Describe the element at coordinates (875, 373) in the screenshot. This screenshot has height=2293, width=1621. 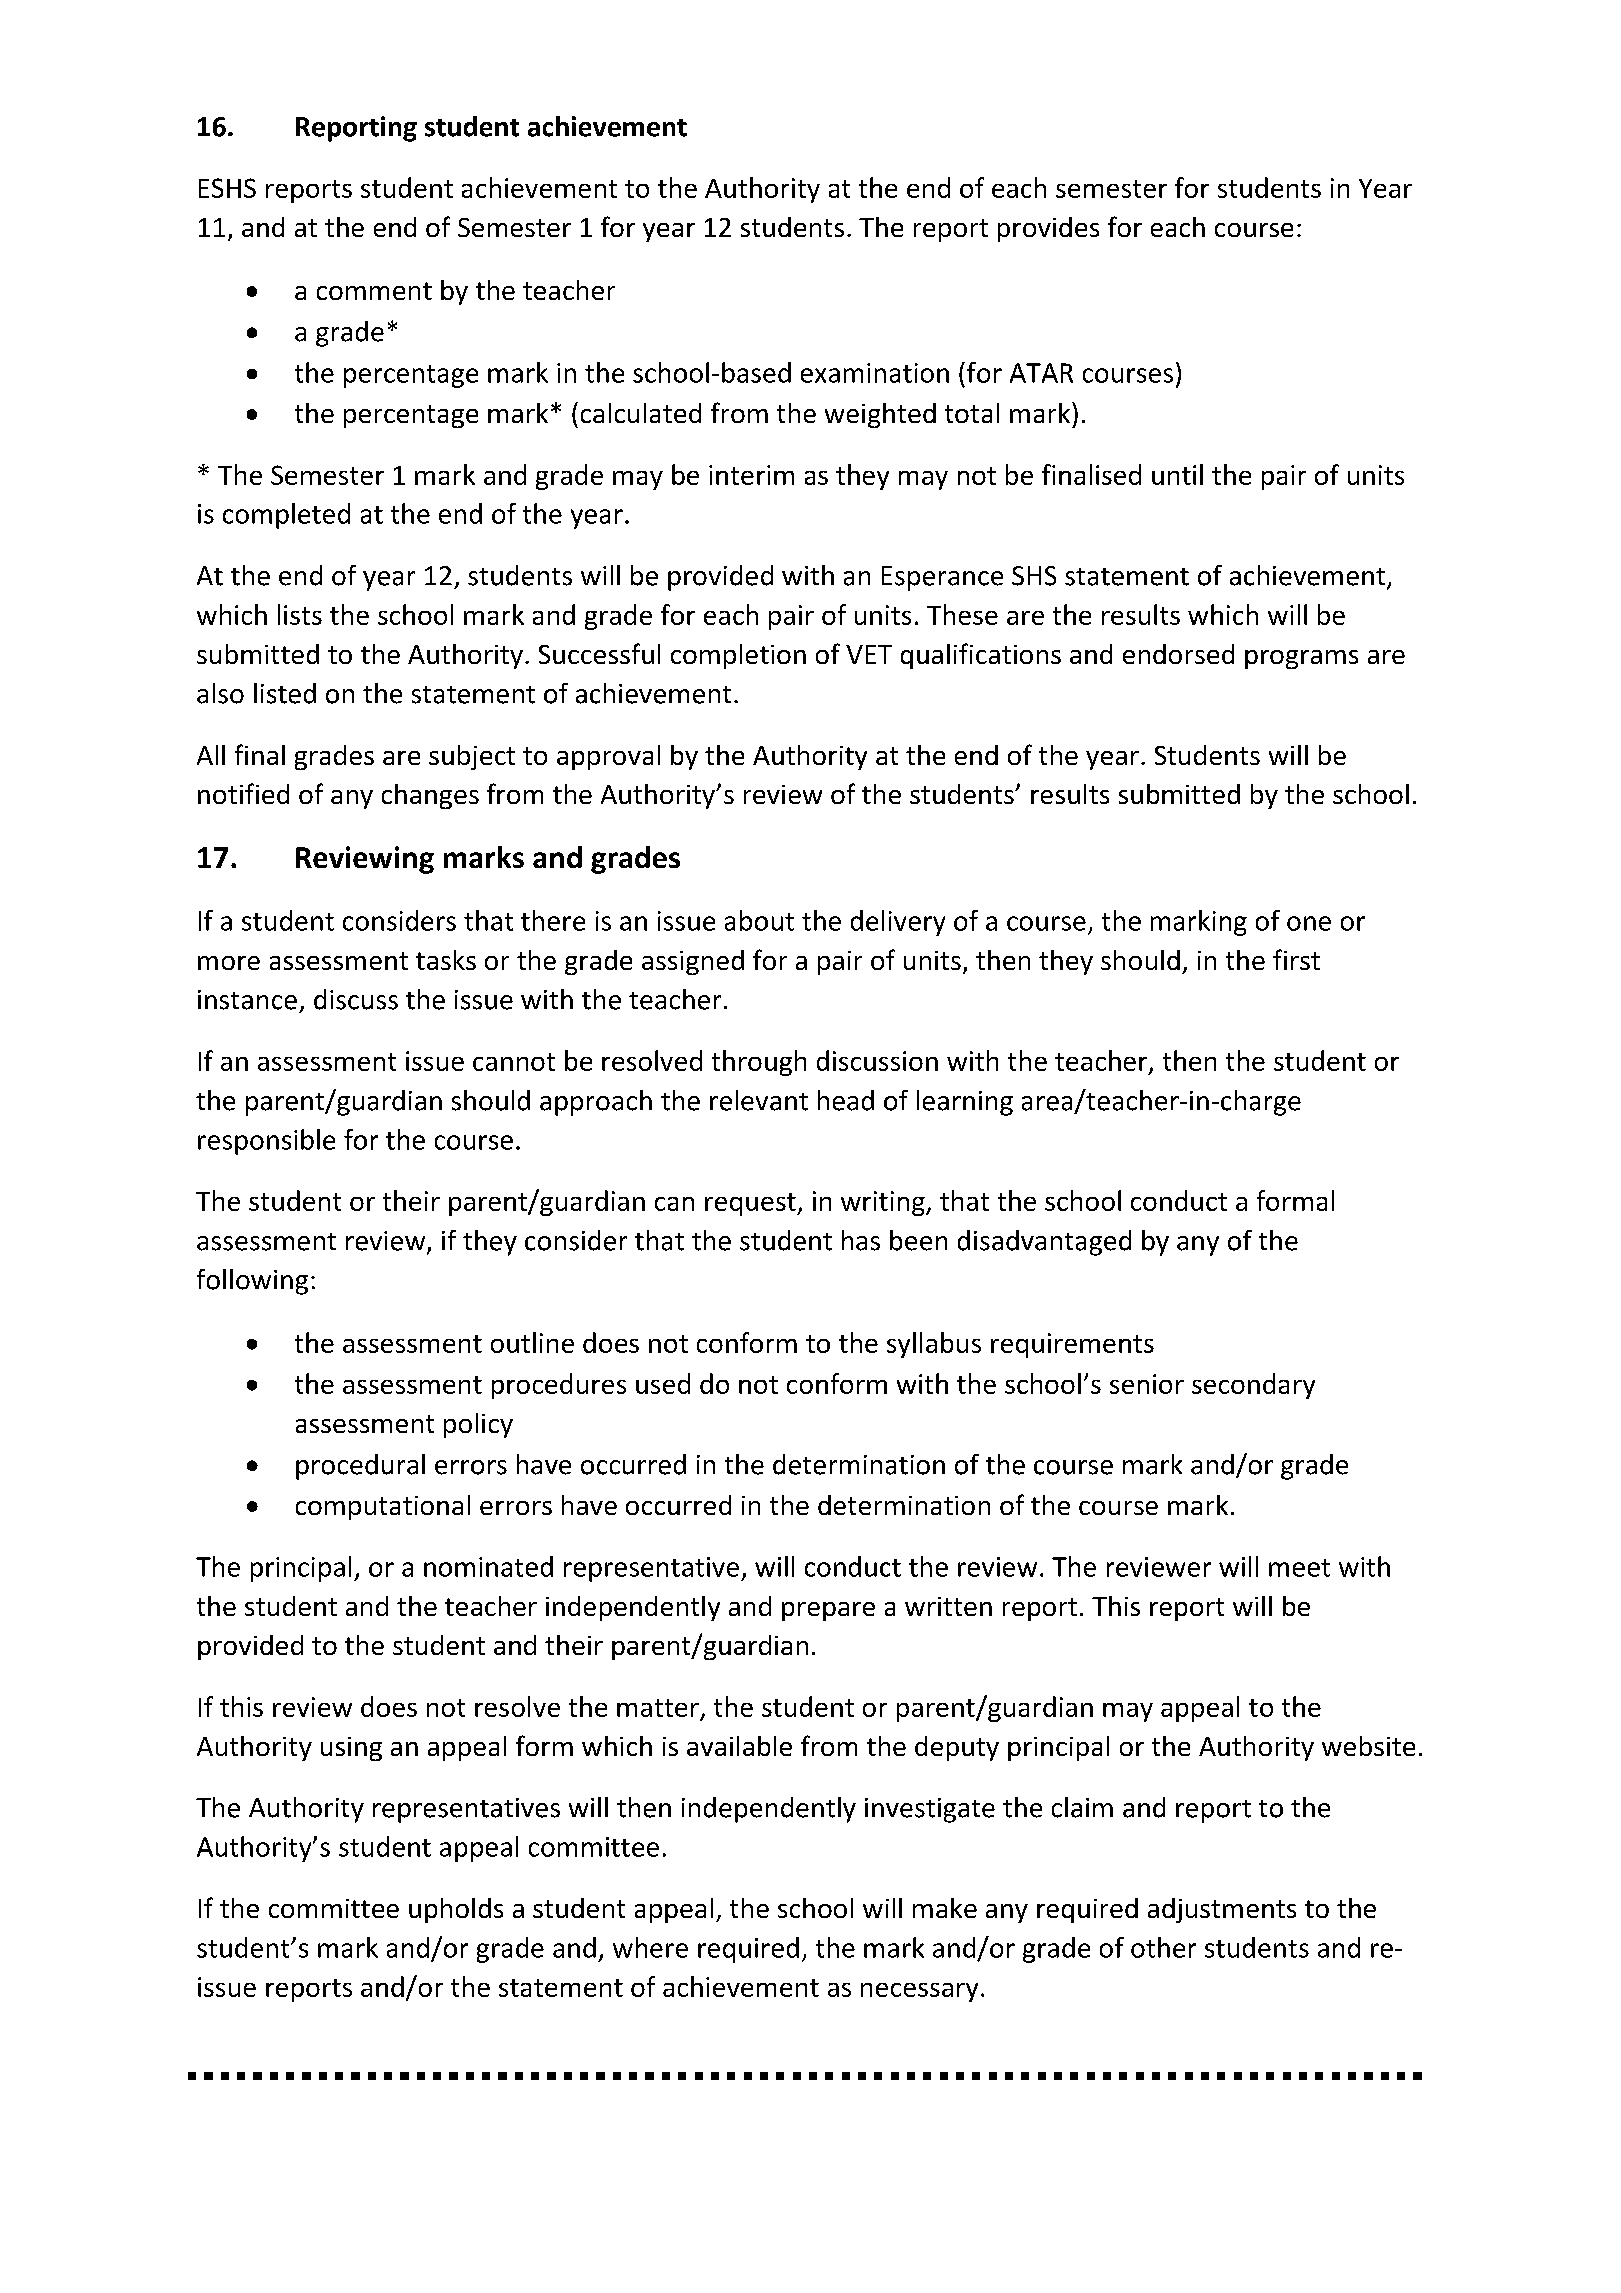
I see `examination` at that location.
